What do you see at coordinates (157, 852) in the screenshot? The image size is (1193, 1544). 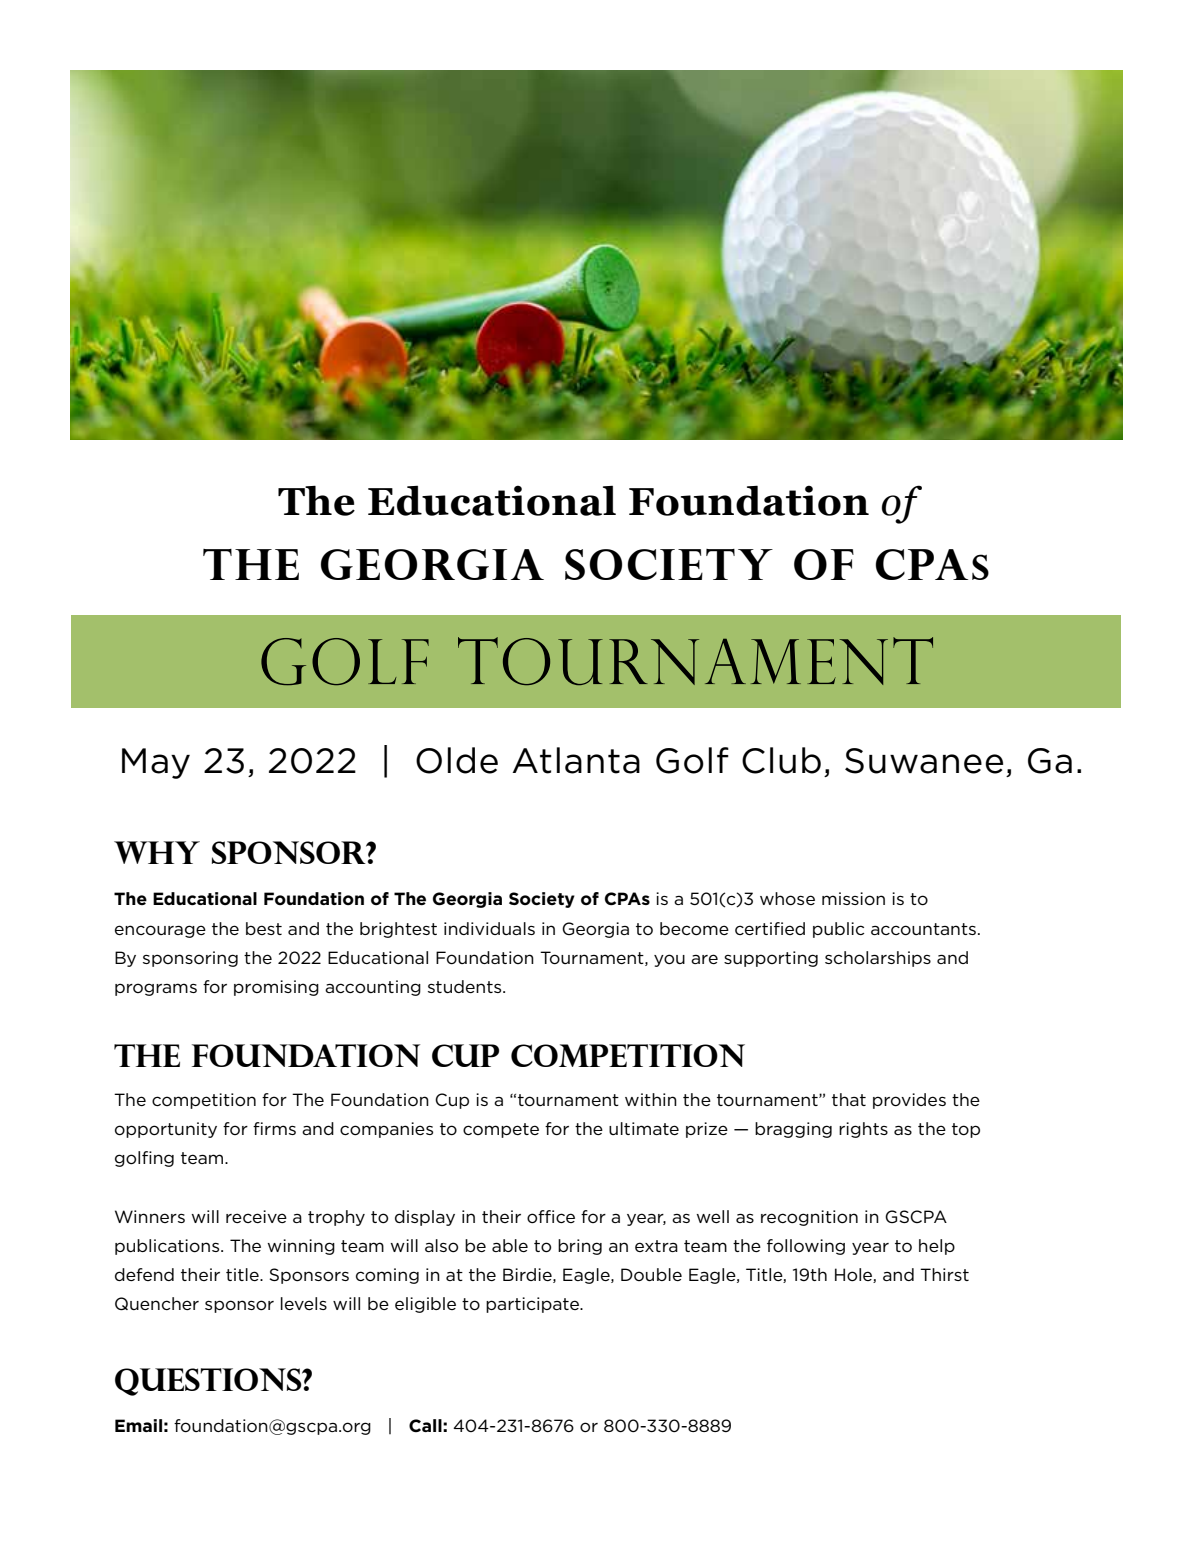 I see `Why` at bounding box center [157, 852].
